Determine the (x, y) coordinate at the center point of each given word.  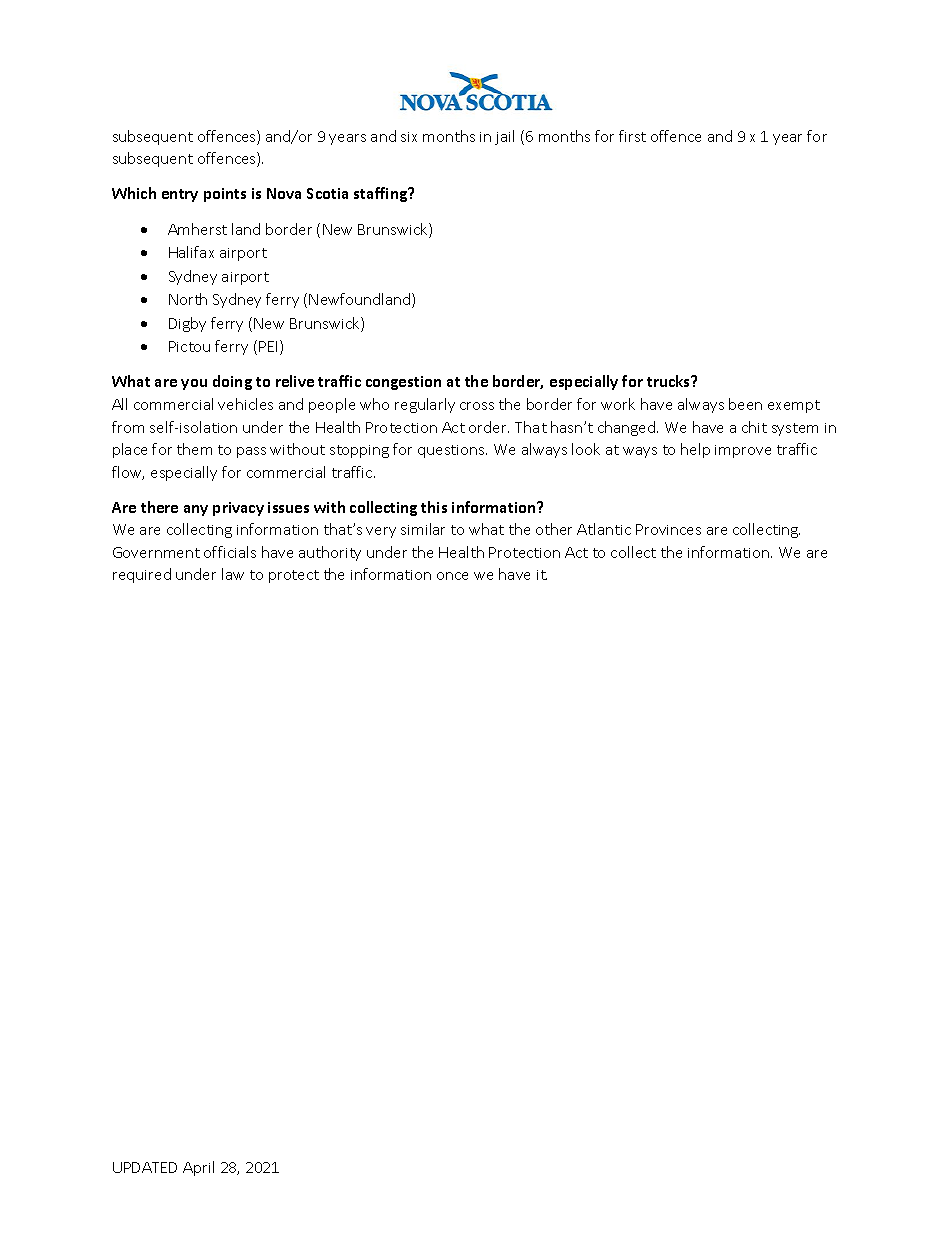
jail (504, 137)
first (632, 136)
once (452, 576)
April (198, 1168)
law (233, 574)
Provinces (668, 529)
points (225, 195)
